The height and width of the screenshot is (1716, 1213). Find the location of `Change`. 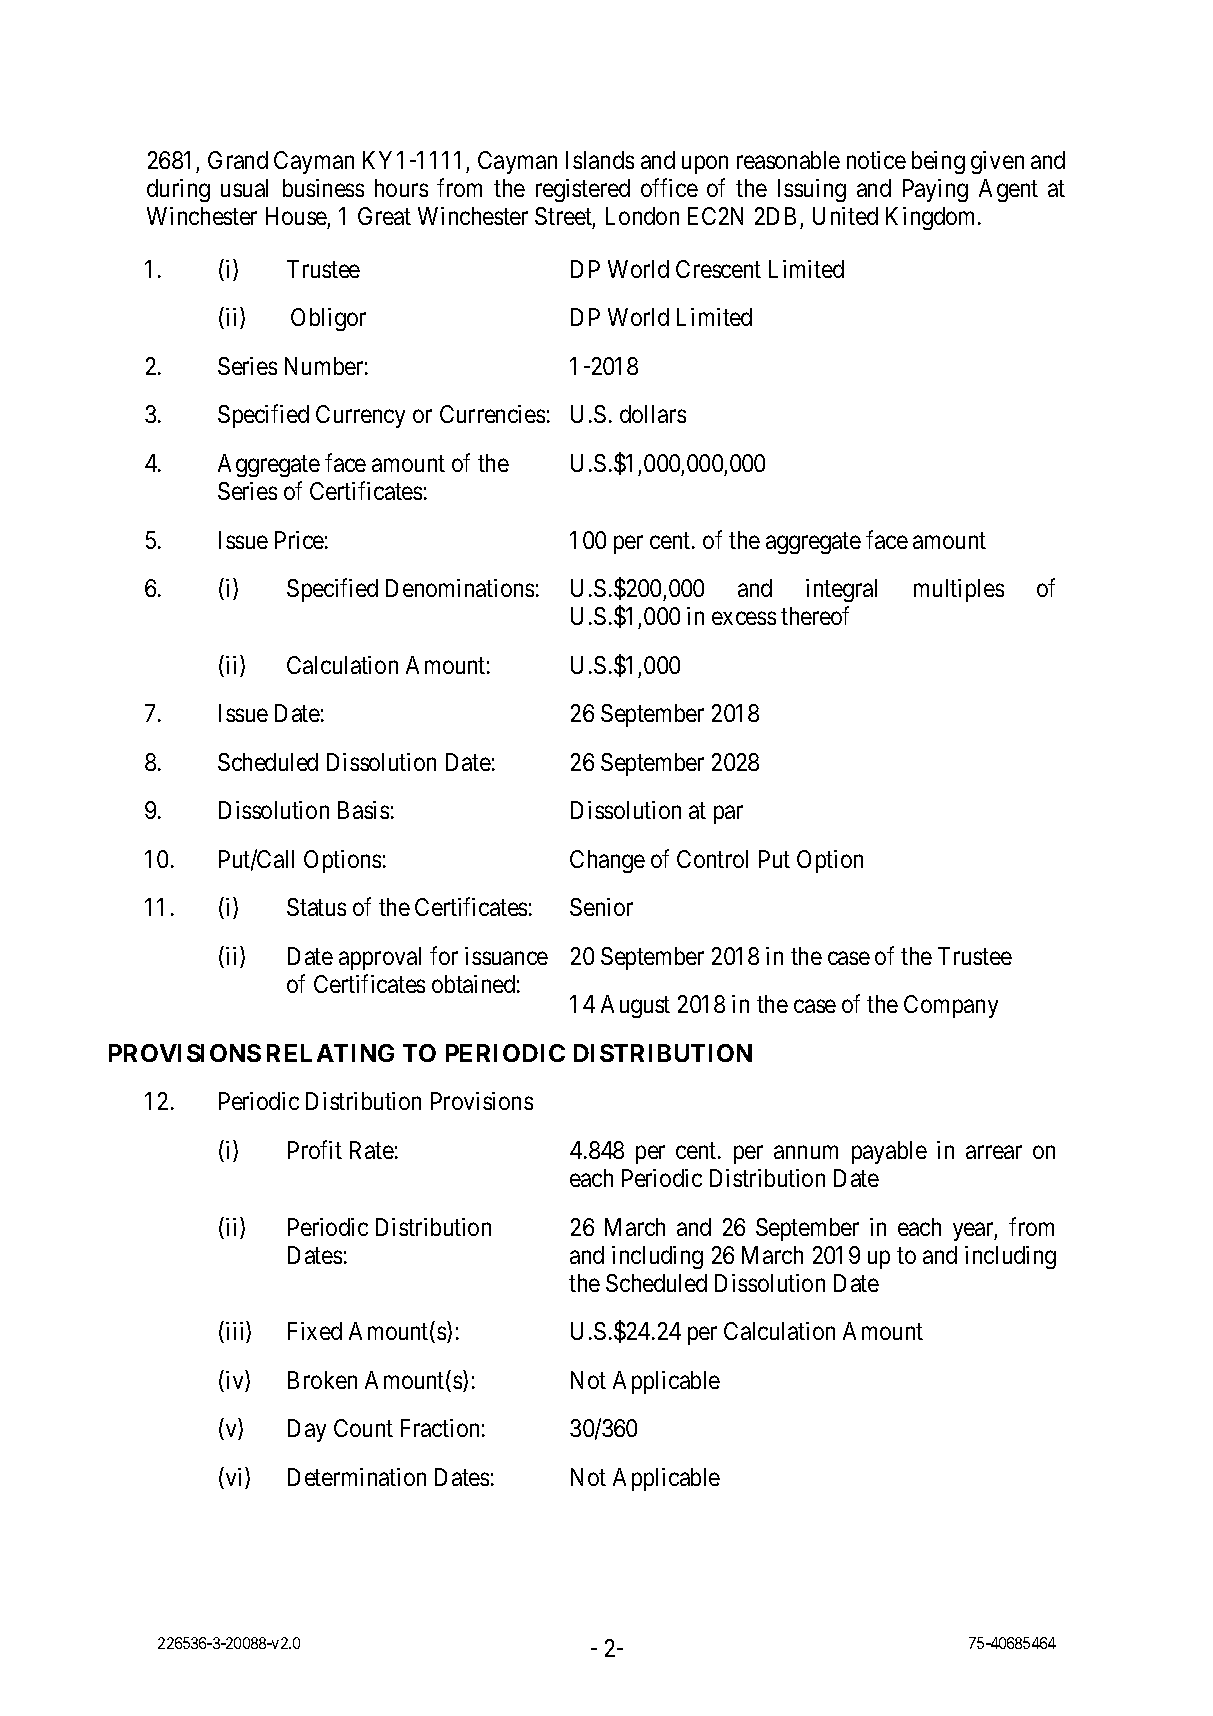

Change is located at coordinates (607, 861).
